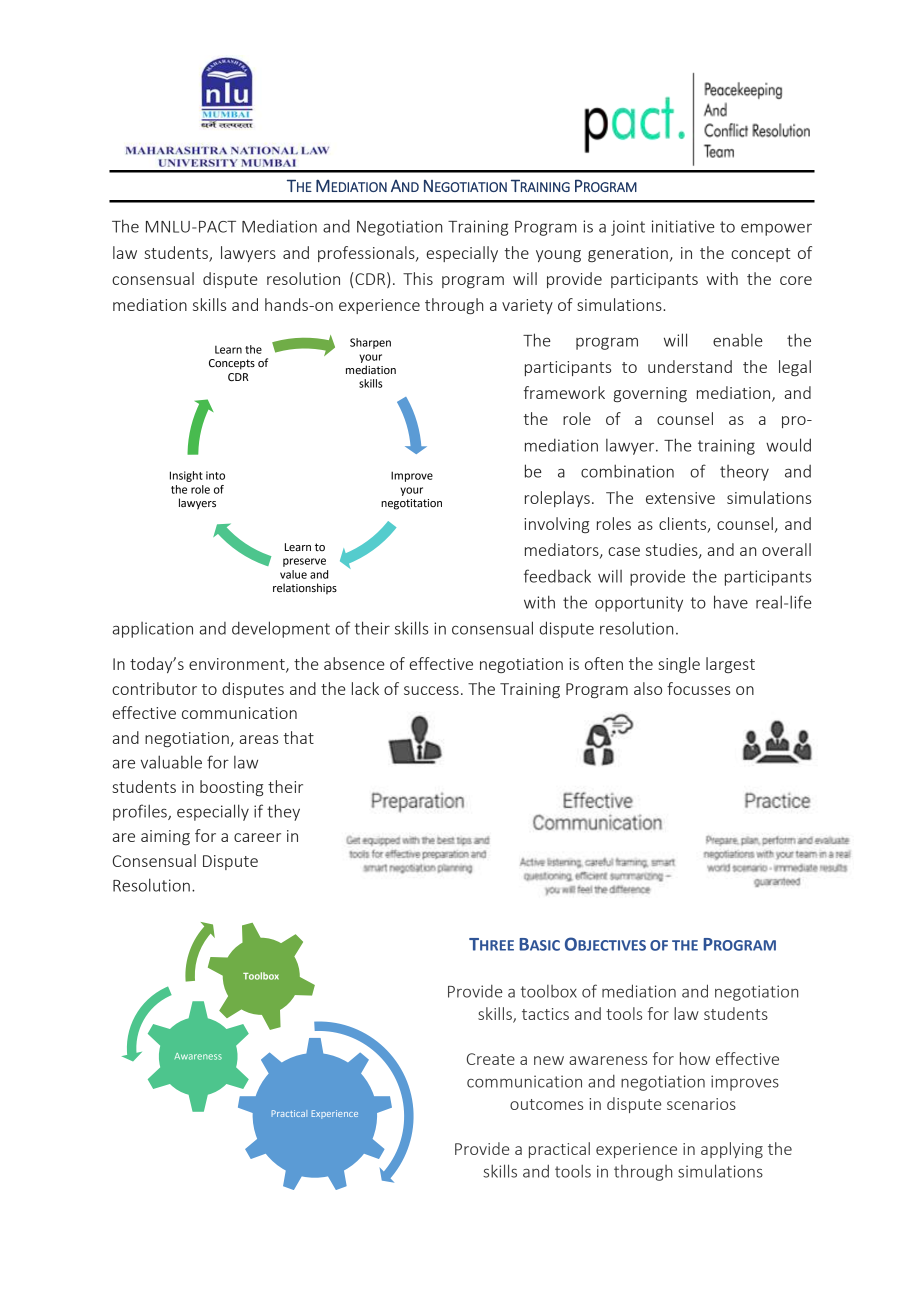 This image has height=1309, width=924. What do you see at coordinates (698, 688) in the image?
I see `focusses` at bounding box center [698, 688].
